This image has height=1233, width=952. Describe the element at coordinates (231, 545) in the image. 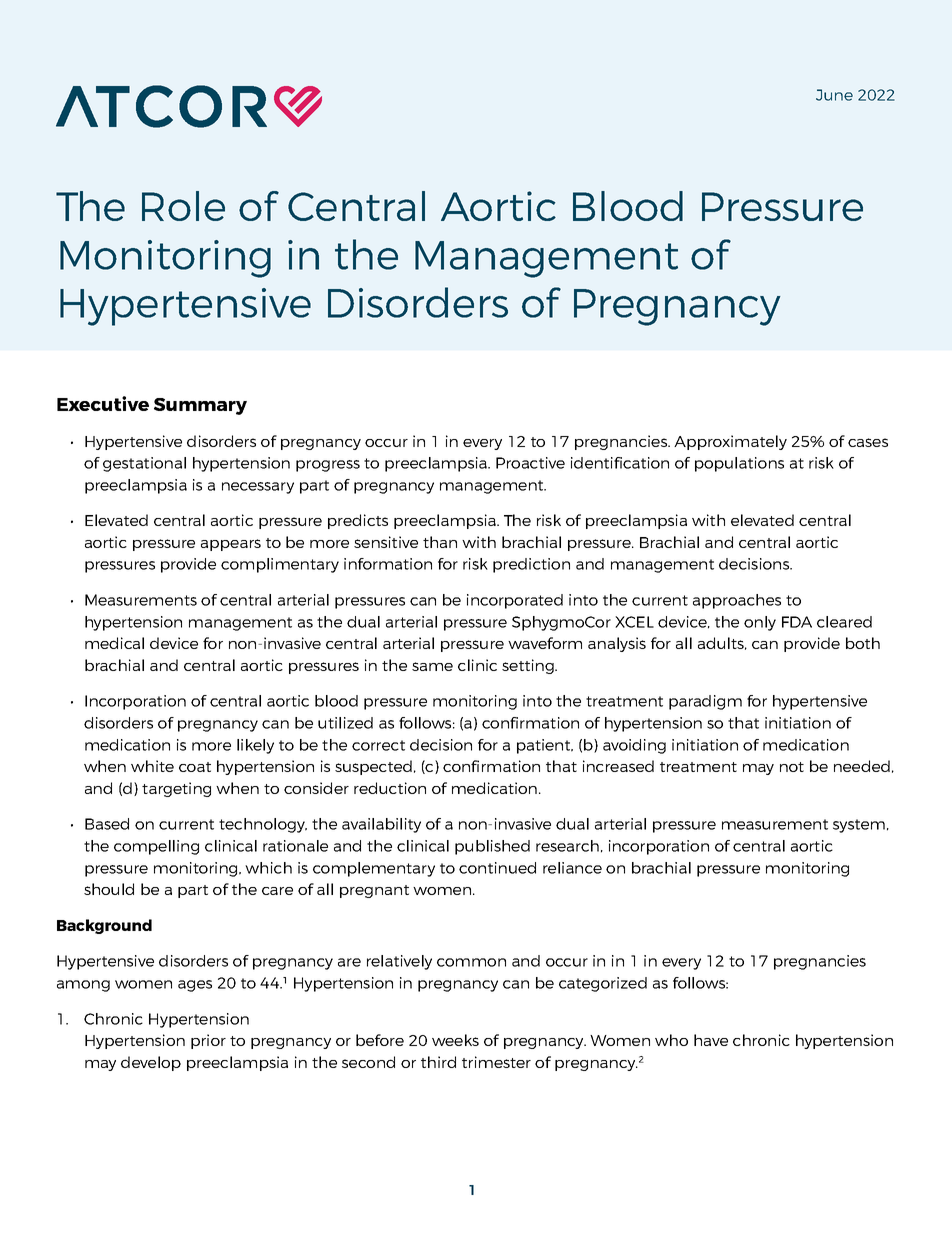

I see `appears` at that location.
